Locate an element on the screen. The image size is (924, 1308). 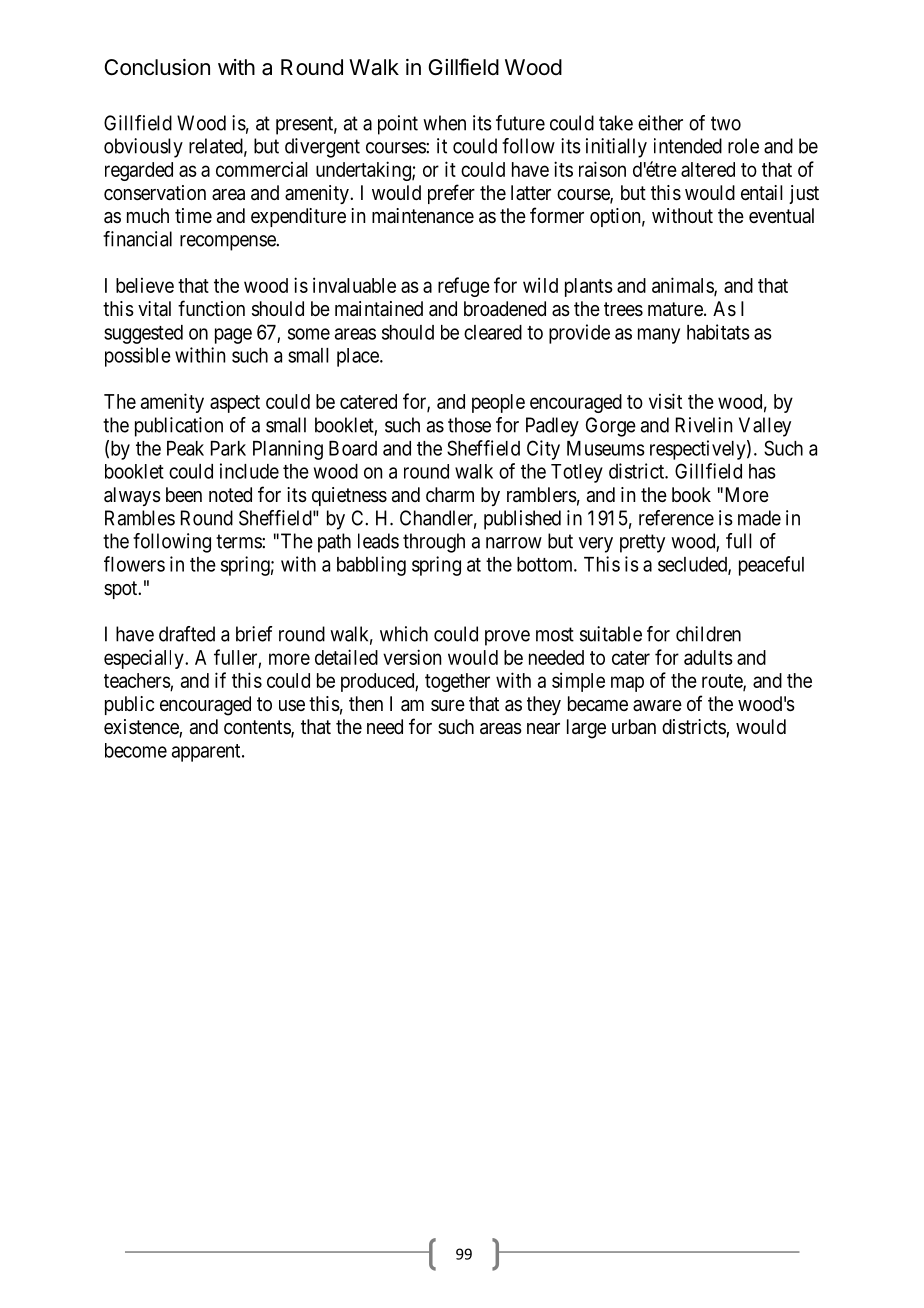
aspect is located at coordinates (235, 404).
